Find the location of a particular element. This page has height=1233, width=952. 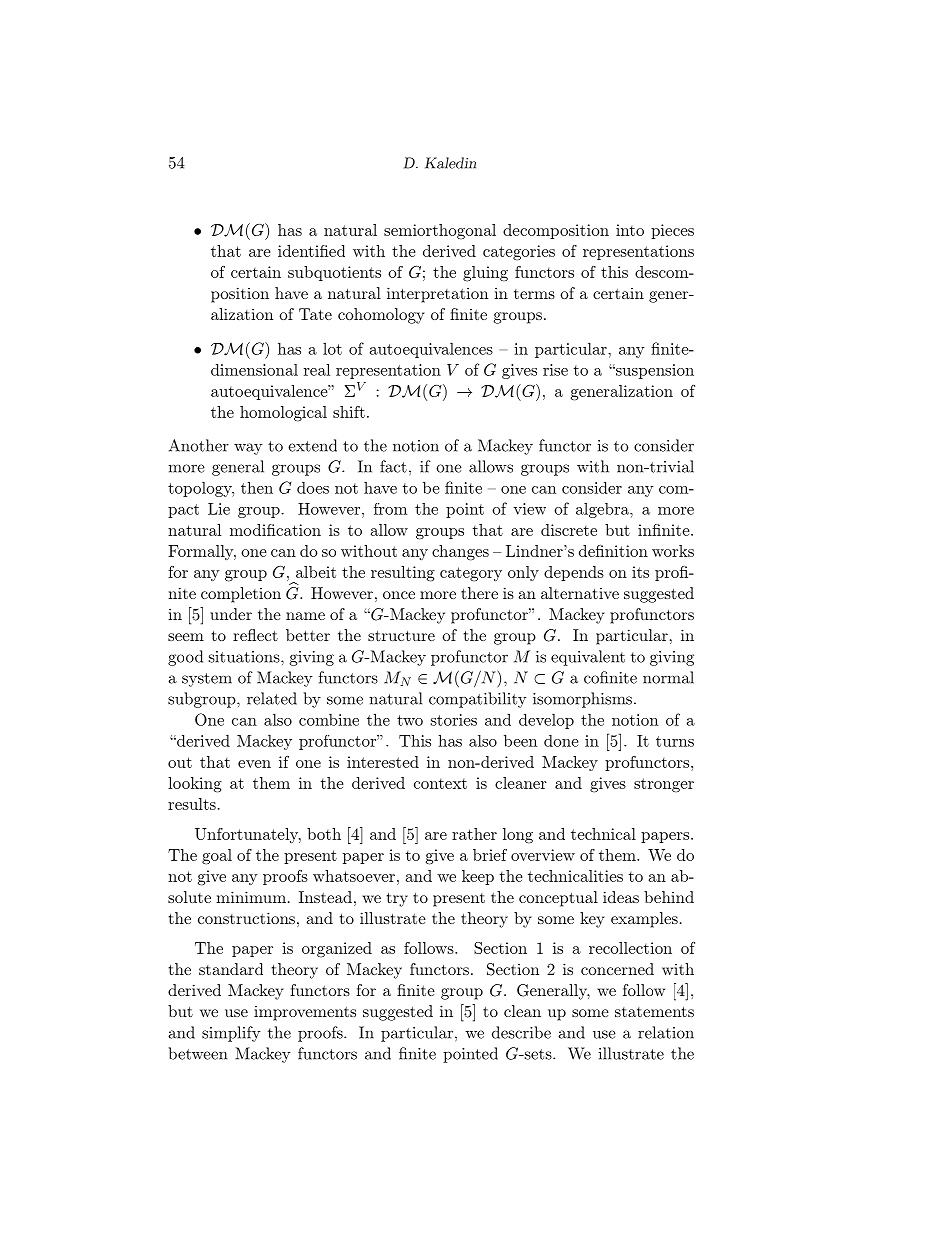

into is located at coordinates (630, 230).
